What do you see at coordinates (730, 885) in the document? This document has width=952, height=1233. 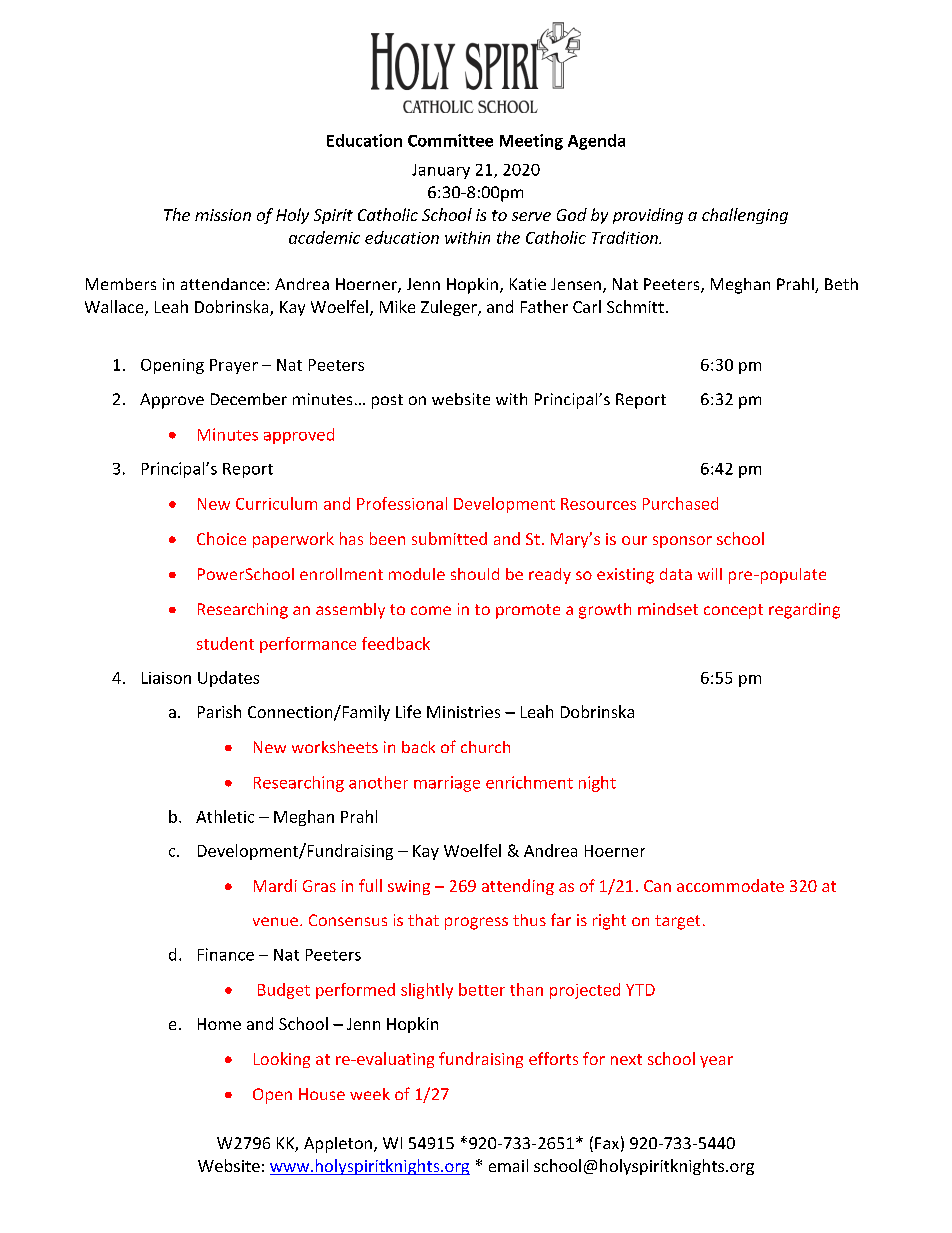 I see `accommodate` at bounding box center [730, 885].
